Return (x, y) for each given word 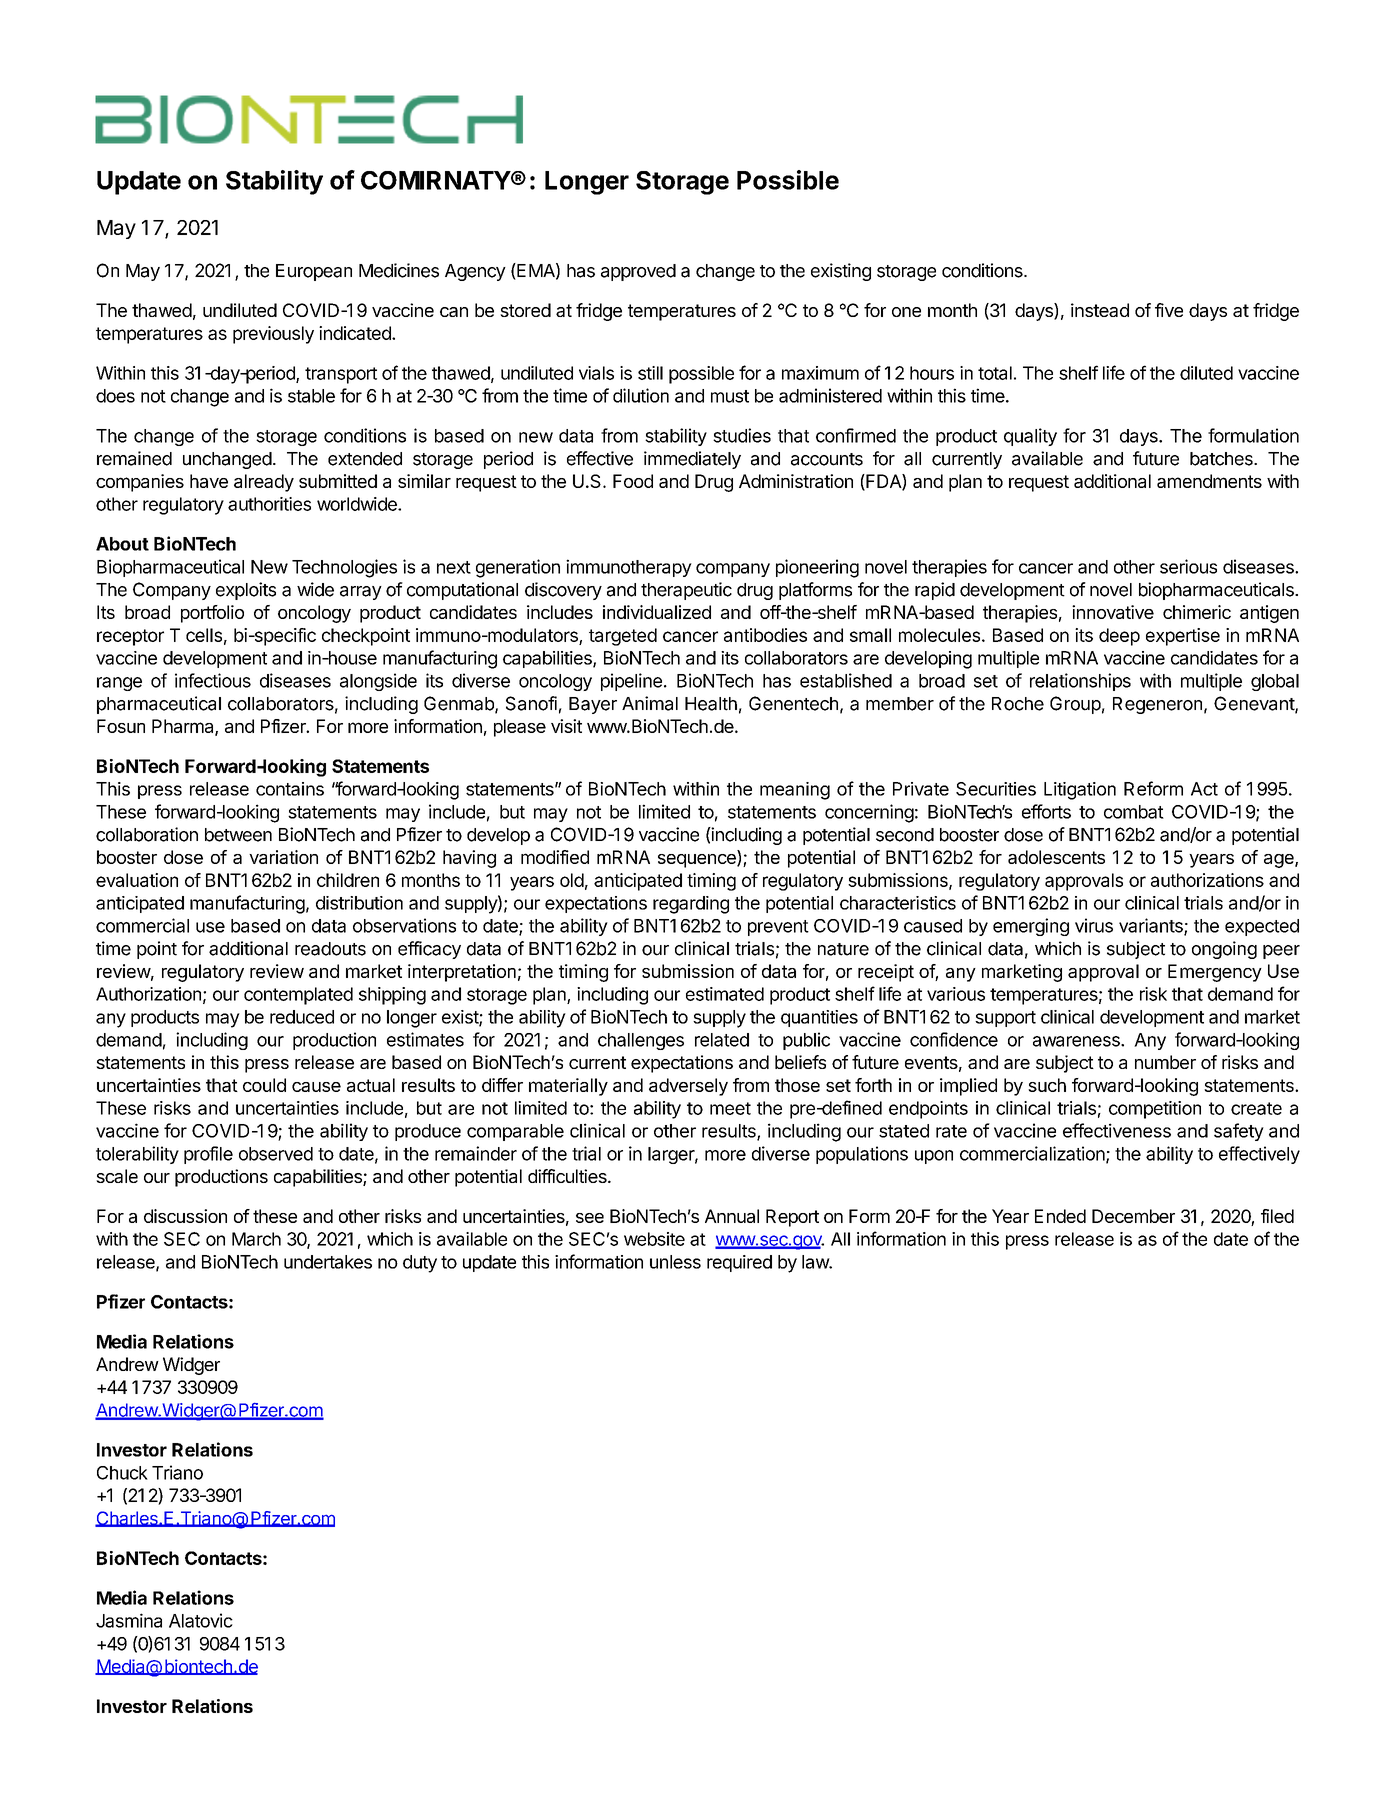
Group (1075, 705)
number (1165, 1062)
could (264, 1085)
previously (273, 335)
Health (711, 704)
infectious (213, 680)
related (722, 1040)
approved (638, 272)
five (1169, 310)
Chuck (122, 1473)
